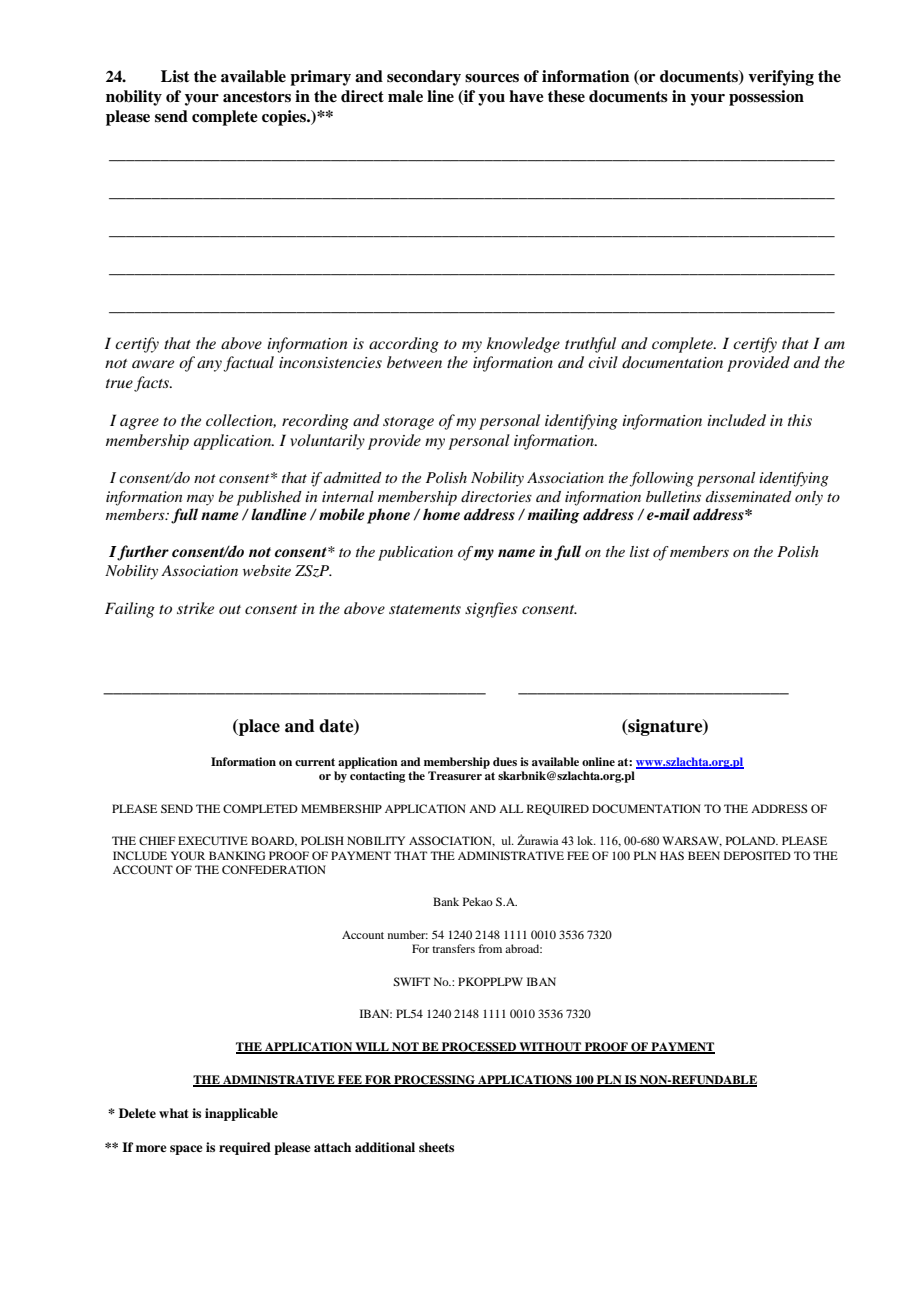 The width and height of the document is (924, 1308). I want to click on what, so click(174, 1113).
